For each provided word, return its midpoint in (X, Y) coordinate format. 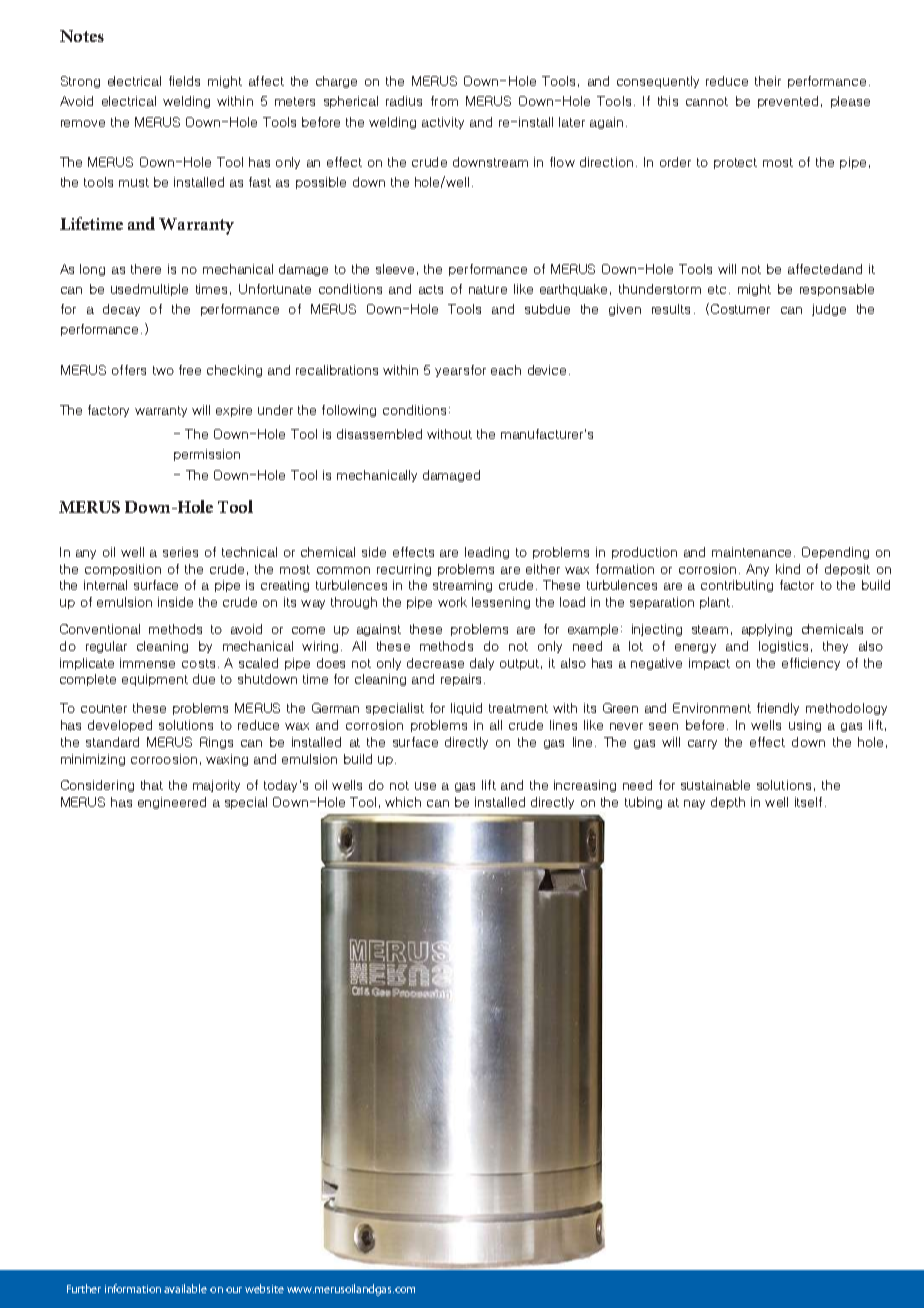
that (152, 785)
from (444, 101)
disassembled (379, 434)
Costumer (739, 309)
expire (234, 411)
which (403, 802)
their (768, 81)
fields (184, 81)
